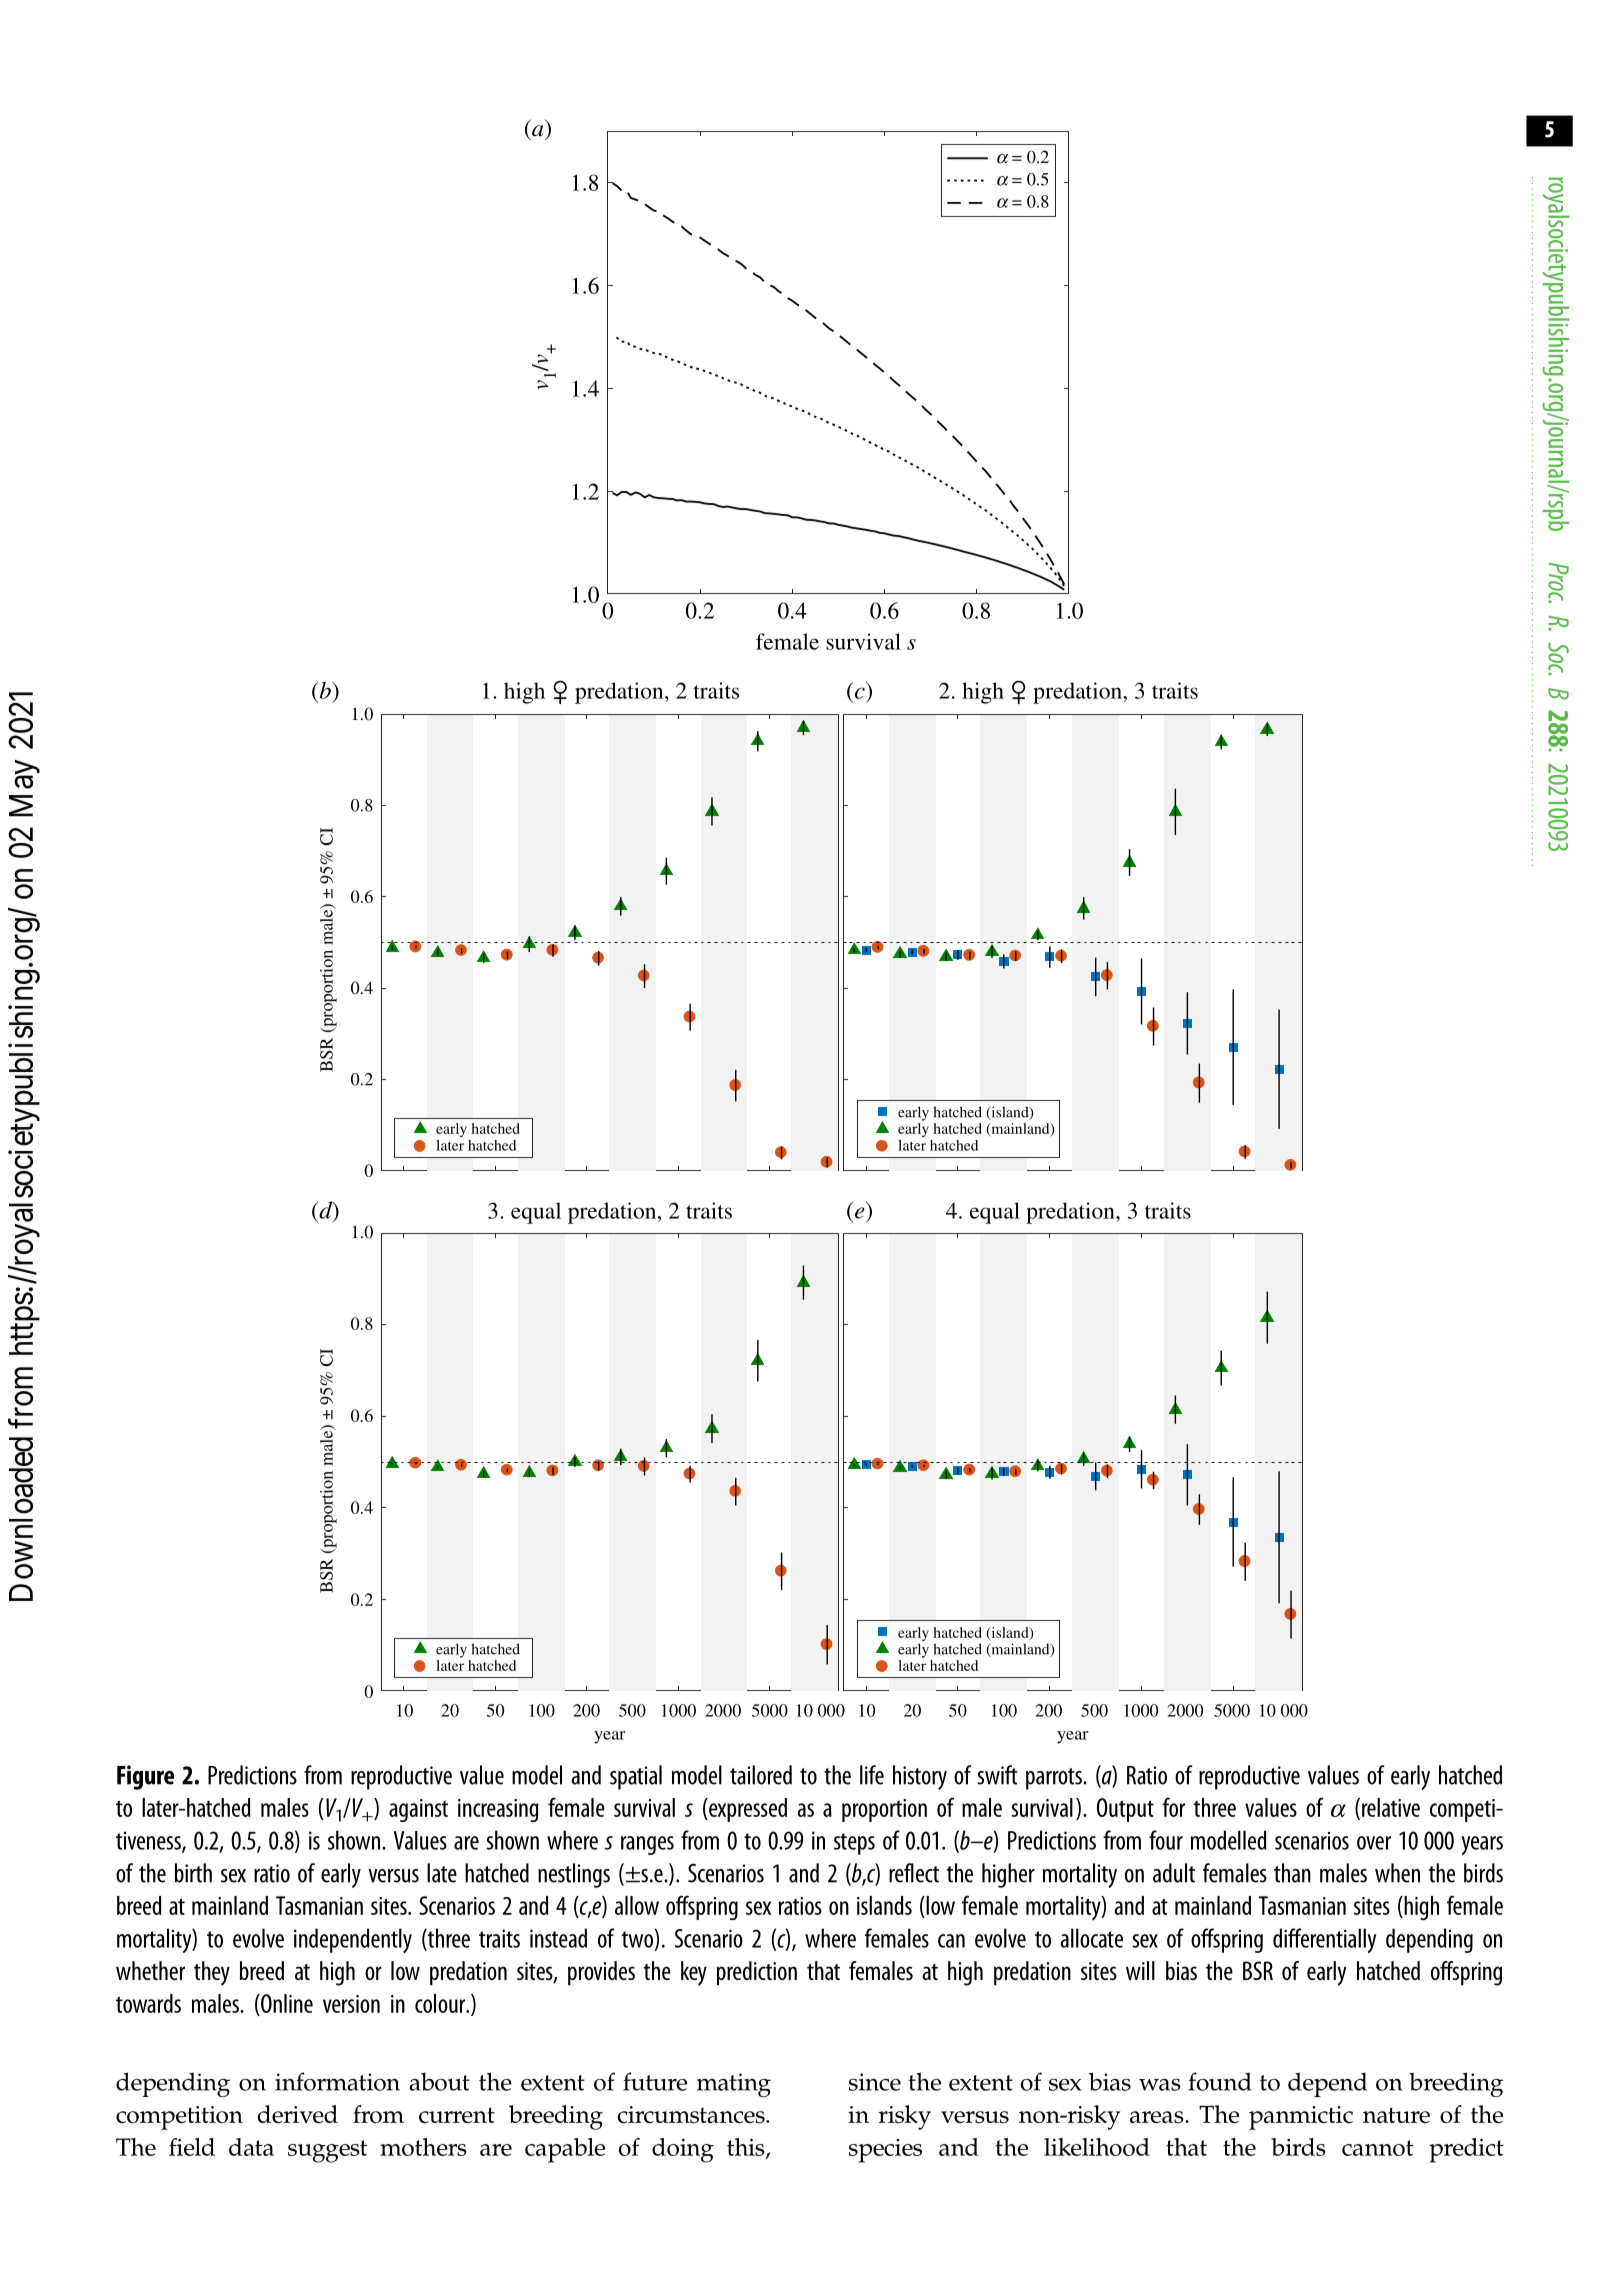  Describe the element at coordinates (251, 2147) in the page. I see `data` at that location.
